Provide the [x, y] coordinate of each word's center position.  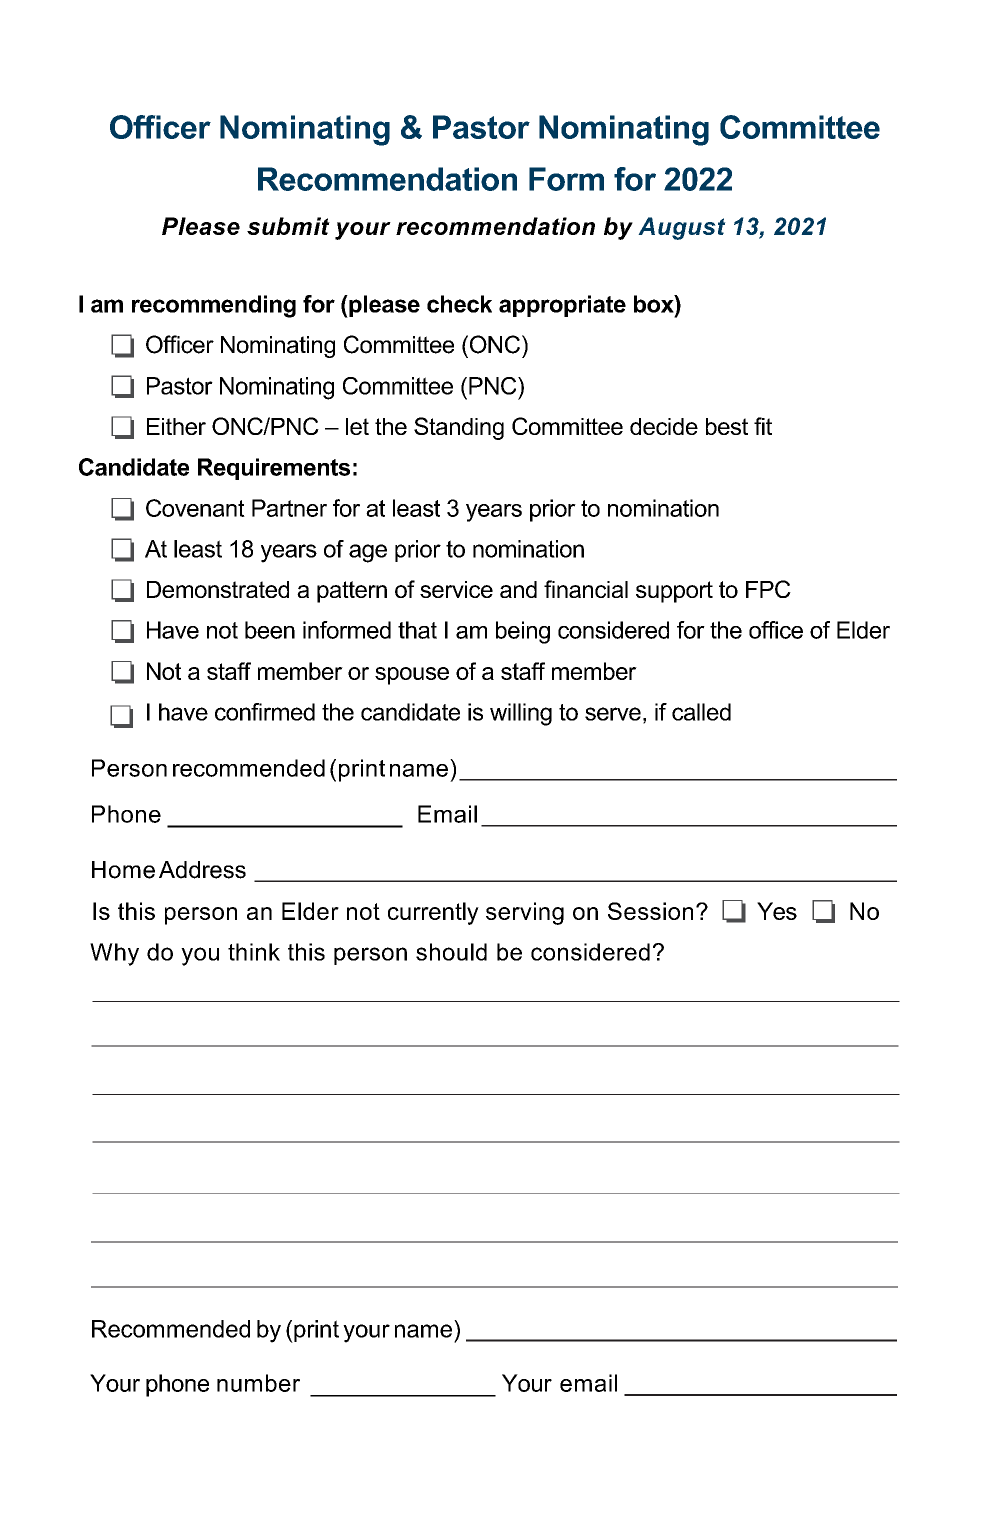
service [456, 589]
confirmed [265, 712]
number [258, 1383]
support [674, 592]
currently [433, 913]
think [254, 952]
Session [650, 911]
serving [525, 913]
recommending [214, 306]
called [701, 712]
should [451, 952]
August [682, 228]
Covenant [195, 508]
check [459, 304]
